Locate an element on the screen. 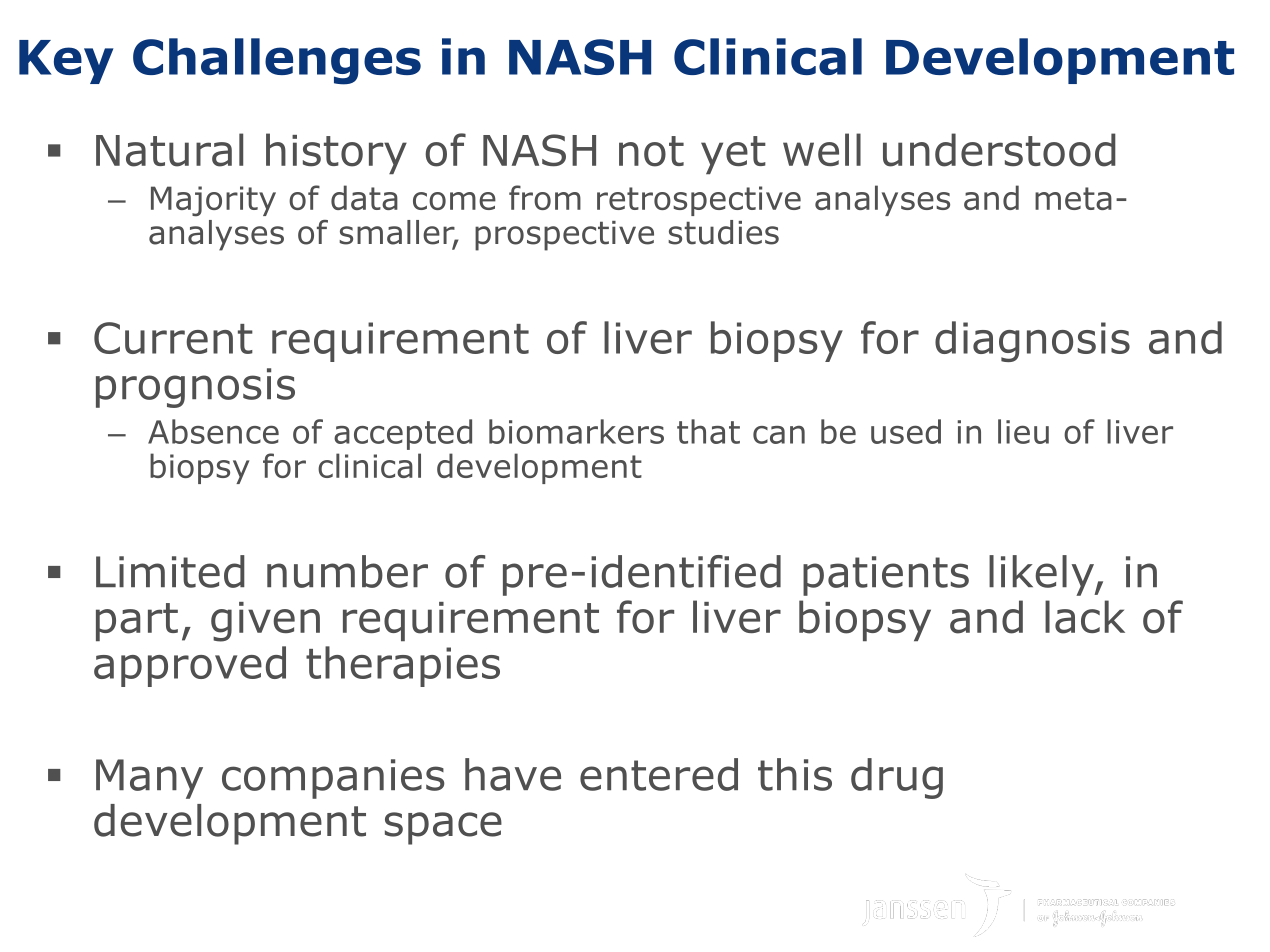  used is located at coordinates (906, 431).
